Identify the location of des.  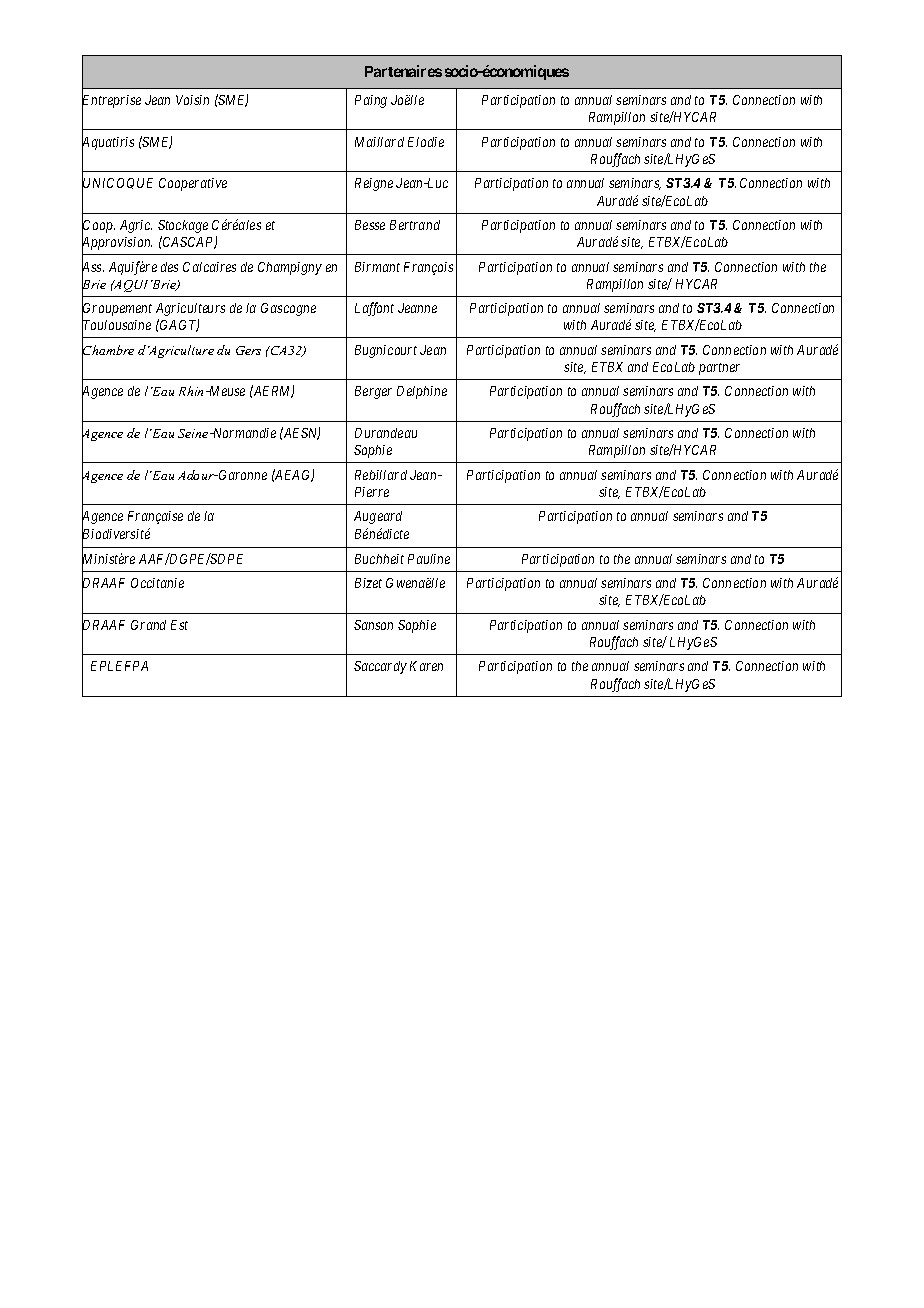
(169, 267).
